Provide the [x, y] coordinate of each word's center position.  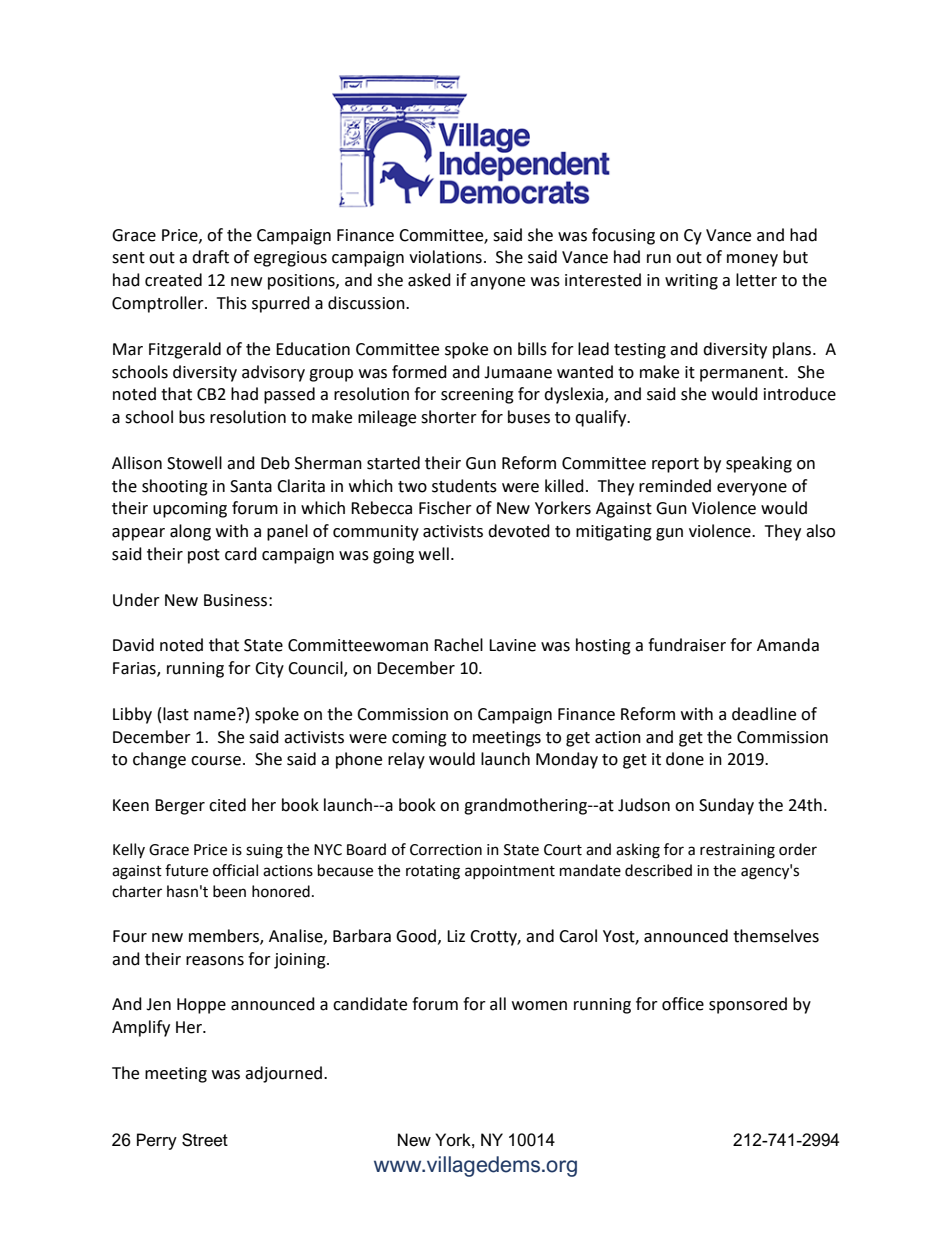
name [216, 714]
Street [205, 1140]
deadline [764, 714]
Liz [456, 936]
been [229, 891]
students [464, 486]
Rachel [458, 645]
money [752, 260]
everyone [752, 489]
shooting [175, 487]
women [539, 1006]
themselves [776, 936]
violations [445, 257]
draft [210, 257]
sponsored [748, 1005]
